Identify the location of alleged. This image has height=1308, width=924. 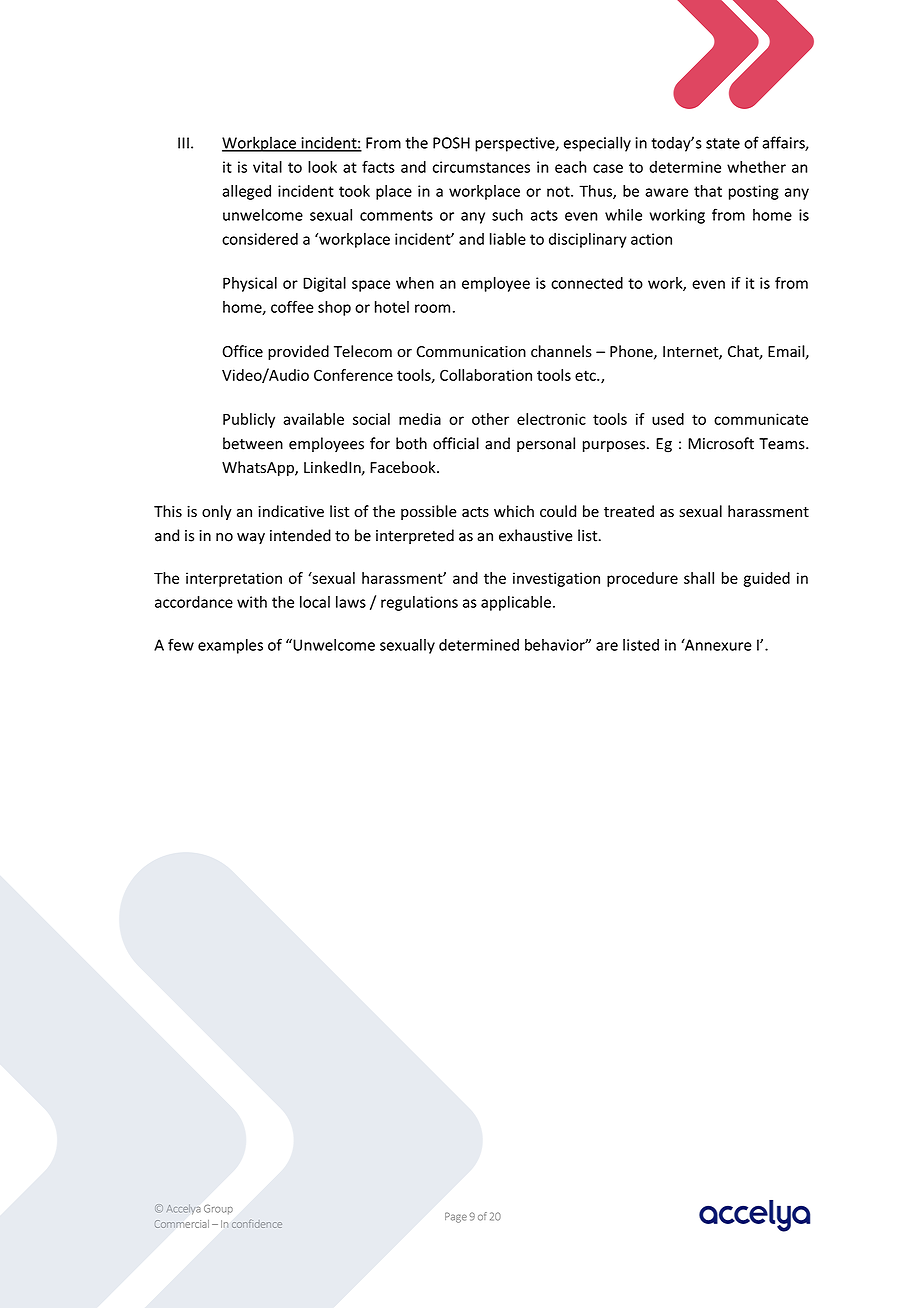
(246, 192).
